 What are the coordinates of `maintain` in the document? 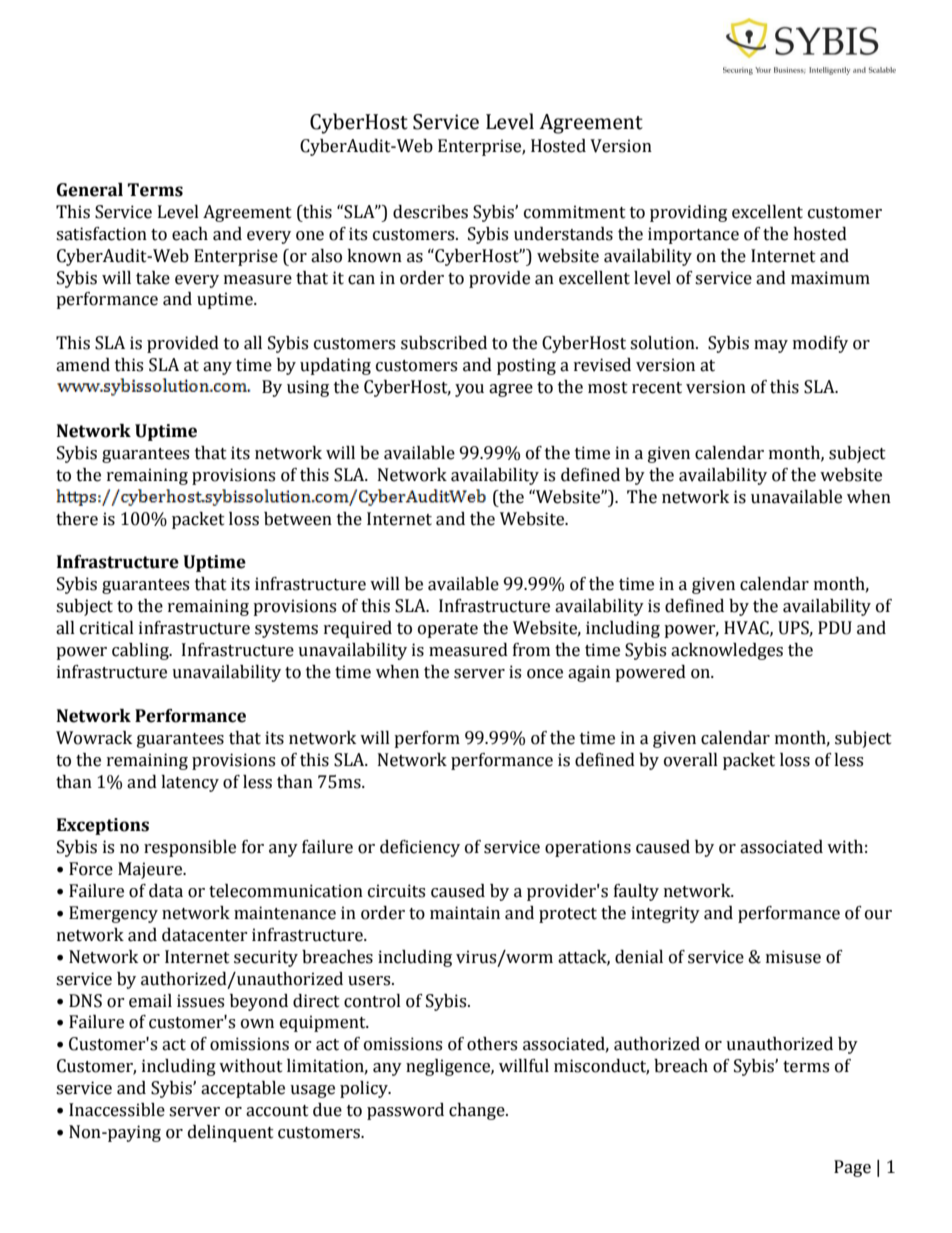 It's located at (465, 913).
